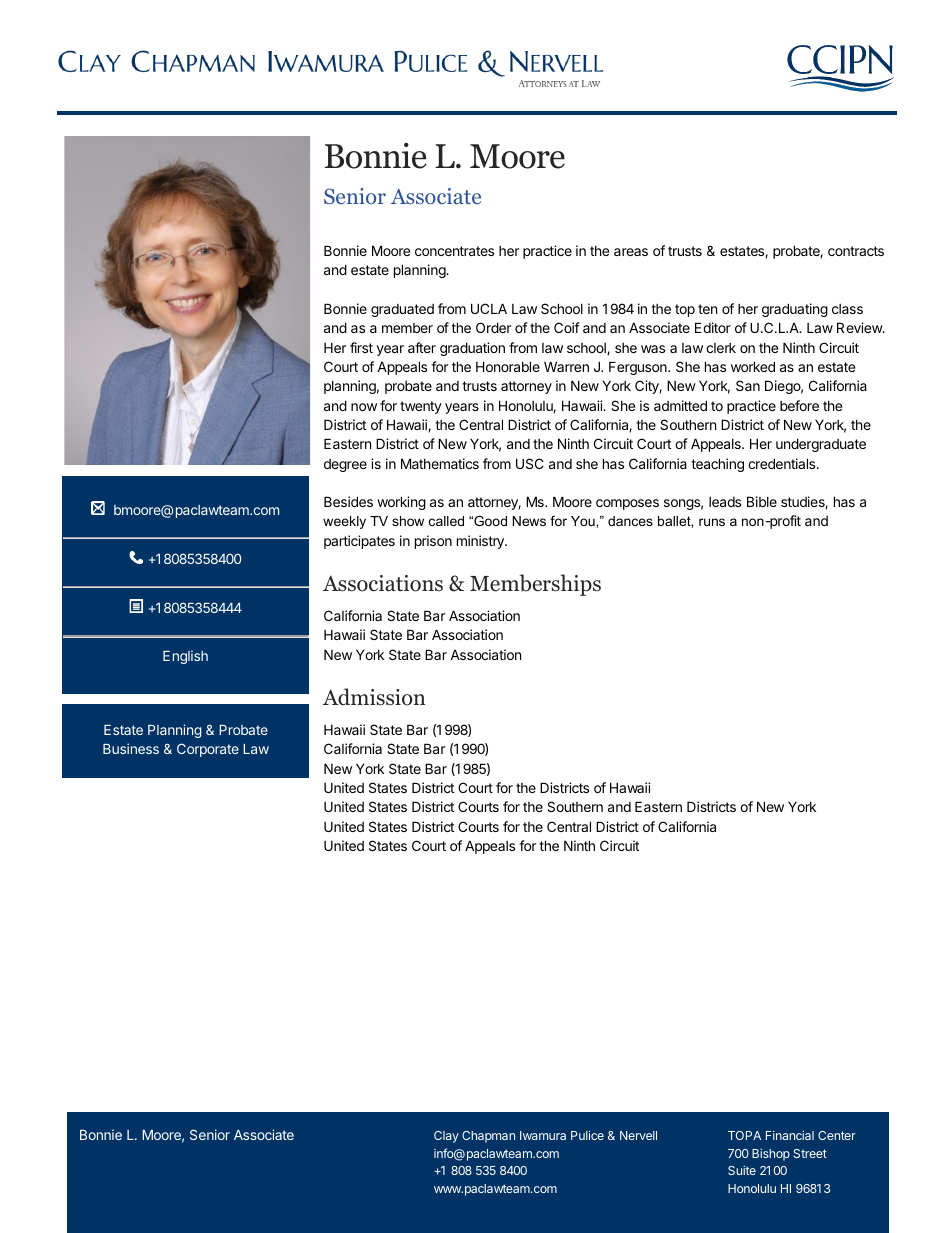 This screenshot has width=952, height=1233. What do you see at coordinates (208, 750) in the screenshot?
I see `Corporate` at bounding box center [208, 750].
